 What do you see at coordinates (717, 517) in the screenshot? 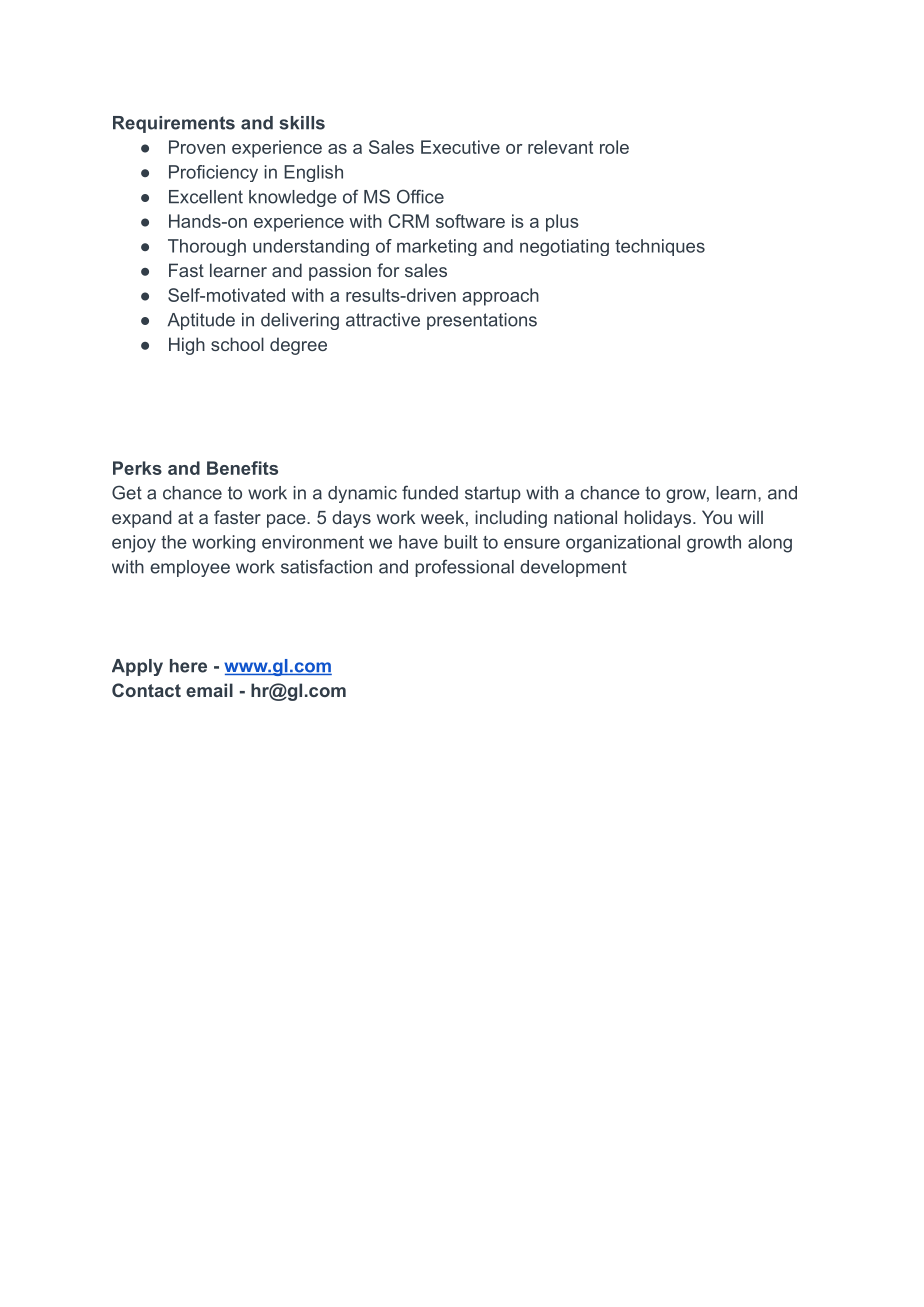
I see `You` at bounding box center [717, 517].
